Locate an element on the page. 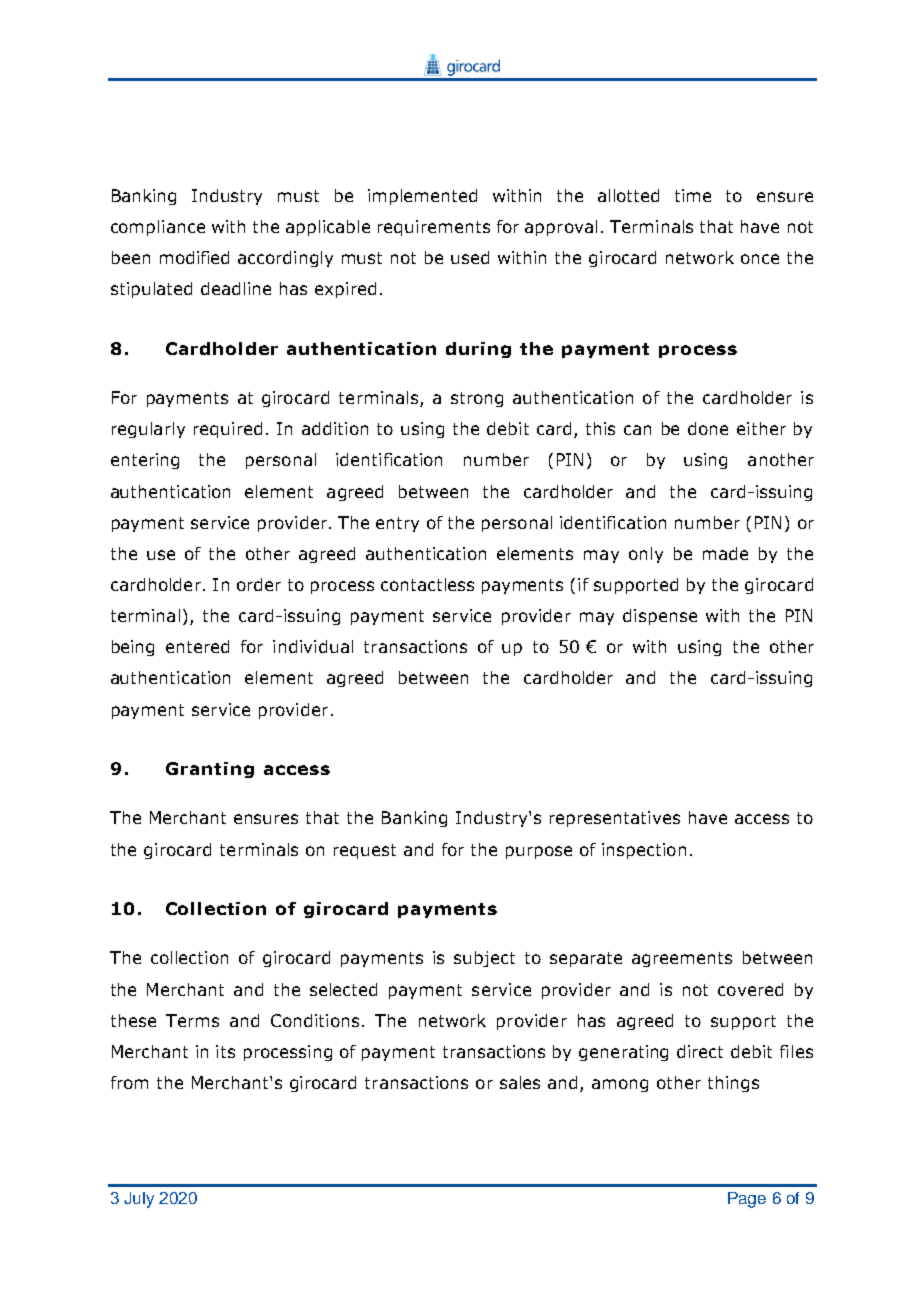 The width and height of the image is (924, 1308). sales is located at coordinates (520, 1082).
